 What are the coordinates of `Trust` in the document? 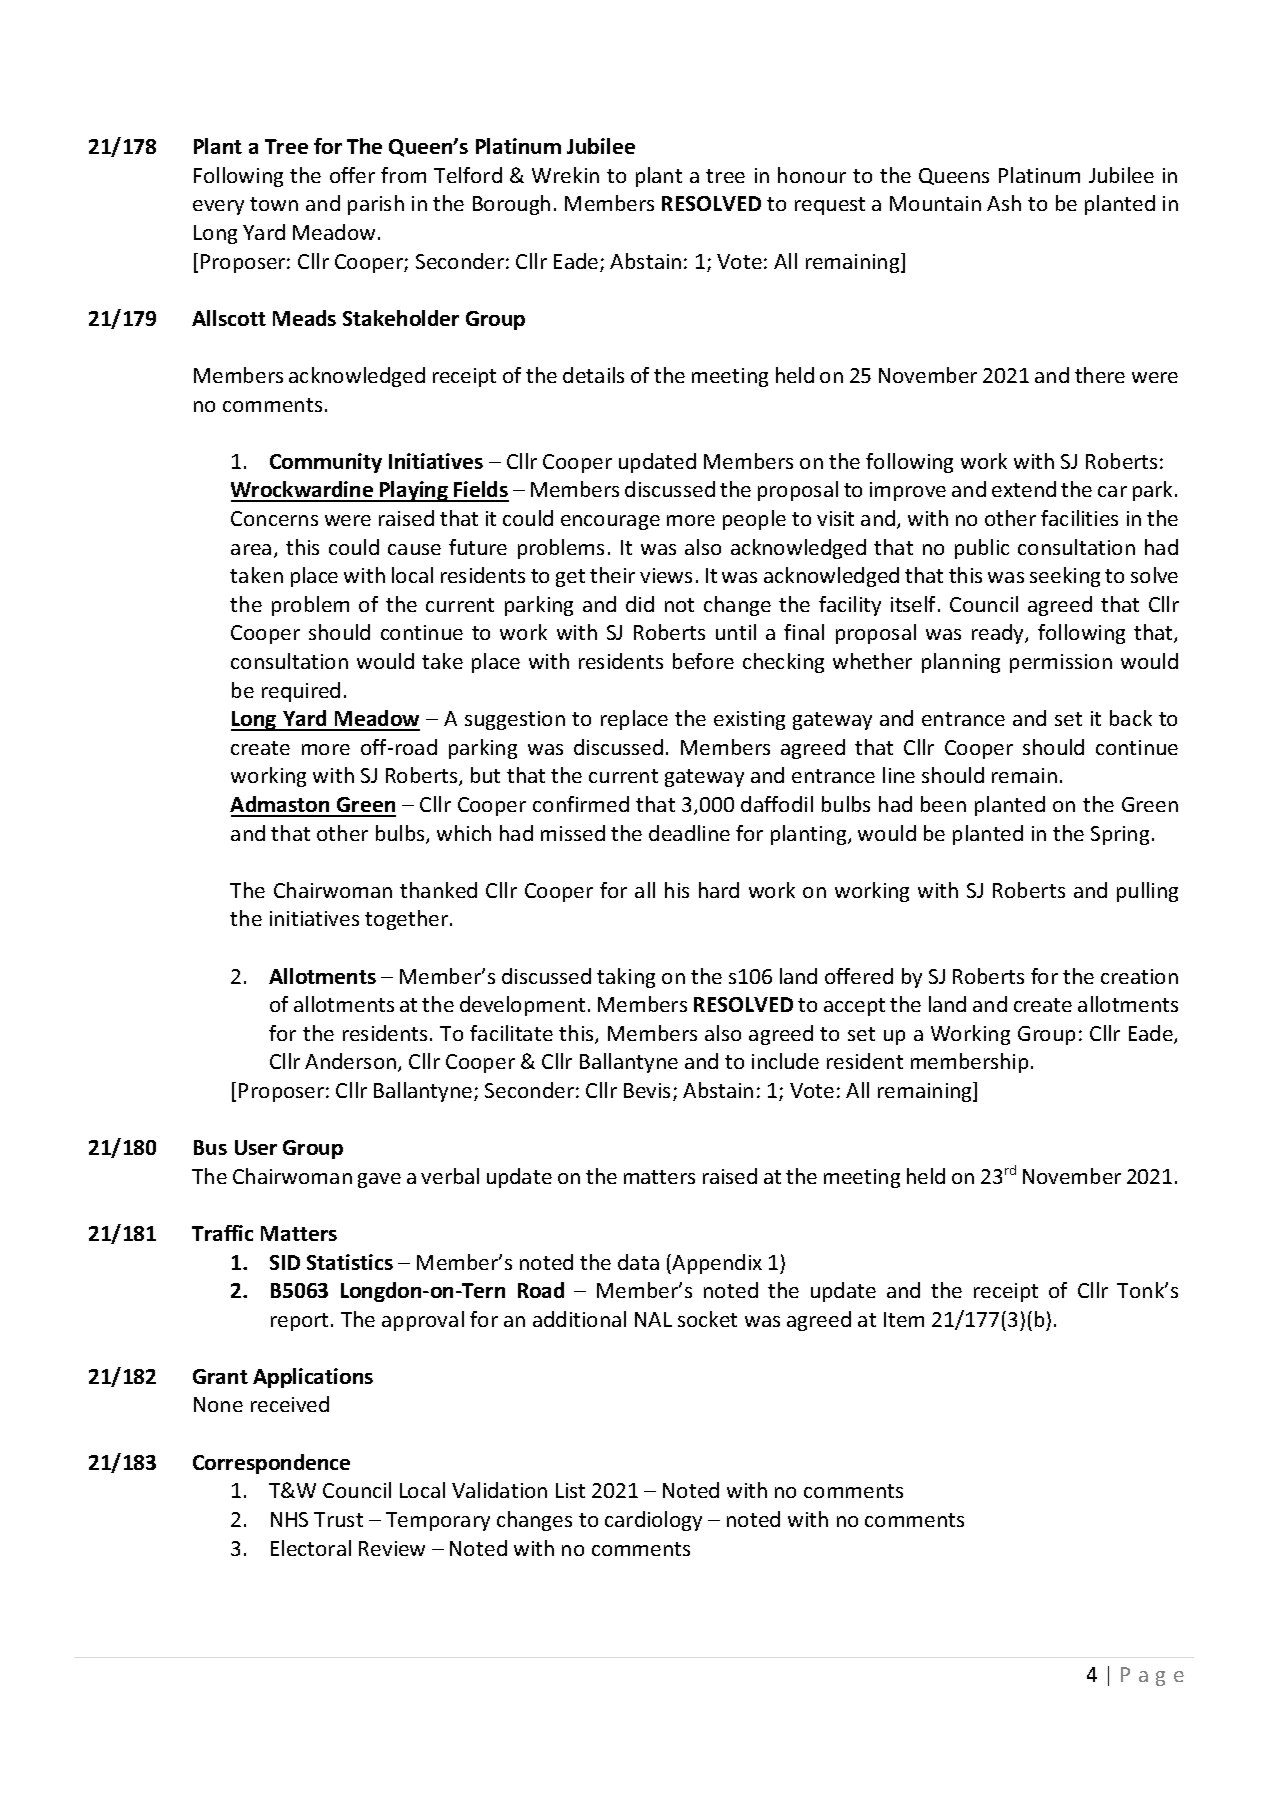 It's located at (338, 1519).
